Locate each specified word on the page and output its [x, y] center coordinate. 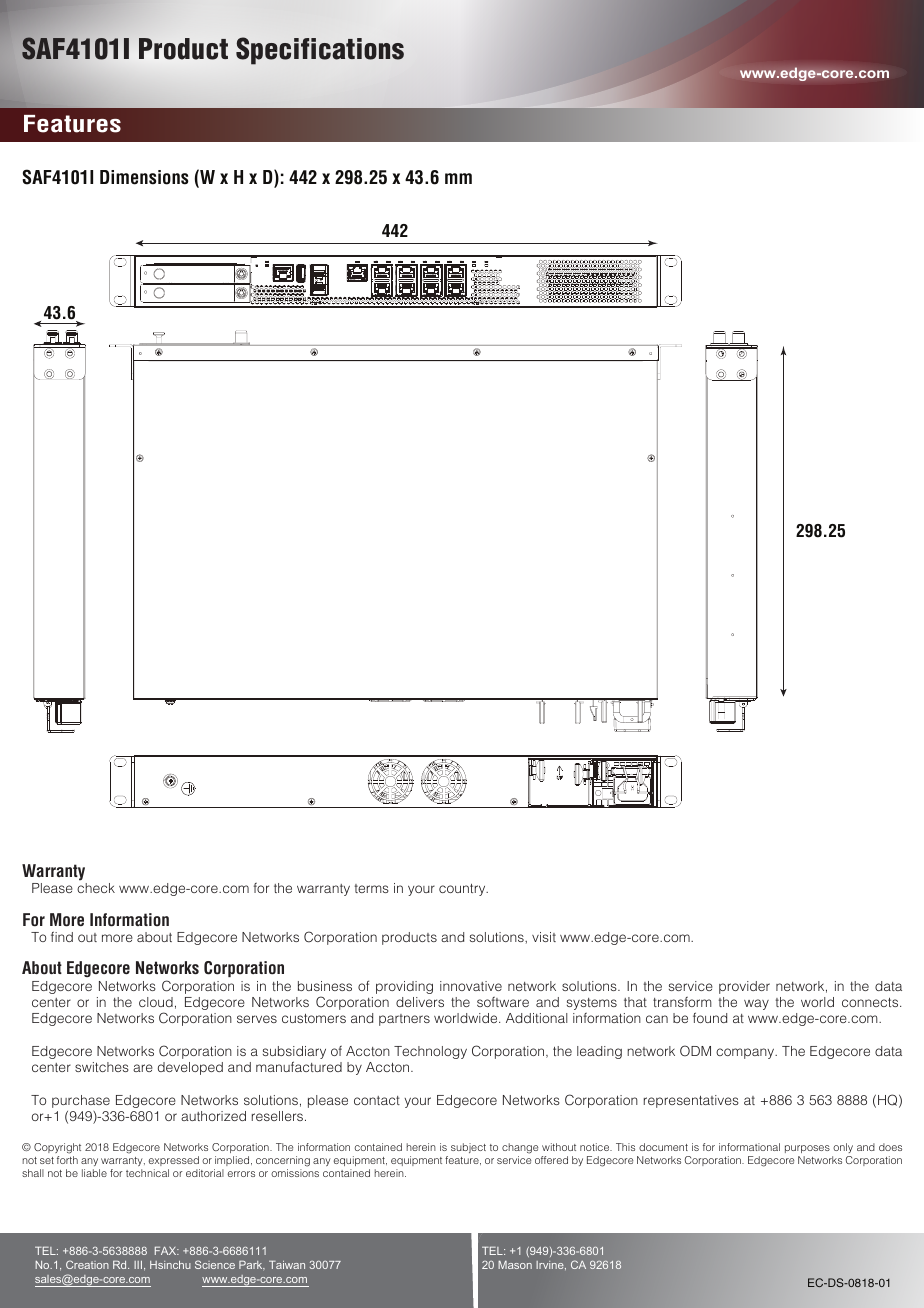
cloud [156, 1002]
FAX [167, 1250]
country [463, 890]
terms [371, 888]
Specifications [320, 51]
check [96, 888]
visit [544, 937]
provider [744, 987]
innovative [471, 986]
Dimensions [144, 177]
